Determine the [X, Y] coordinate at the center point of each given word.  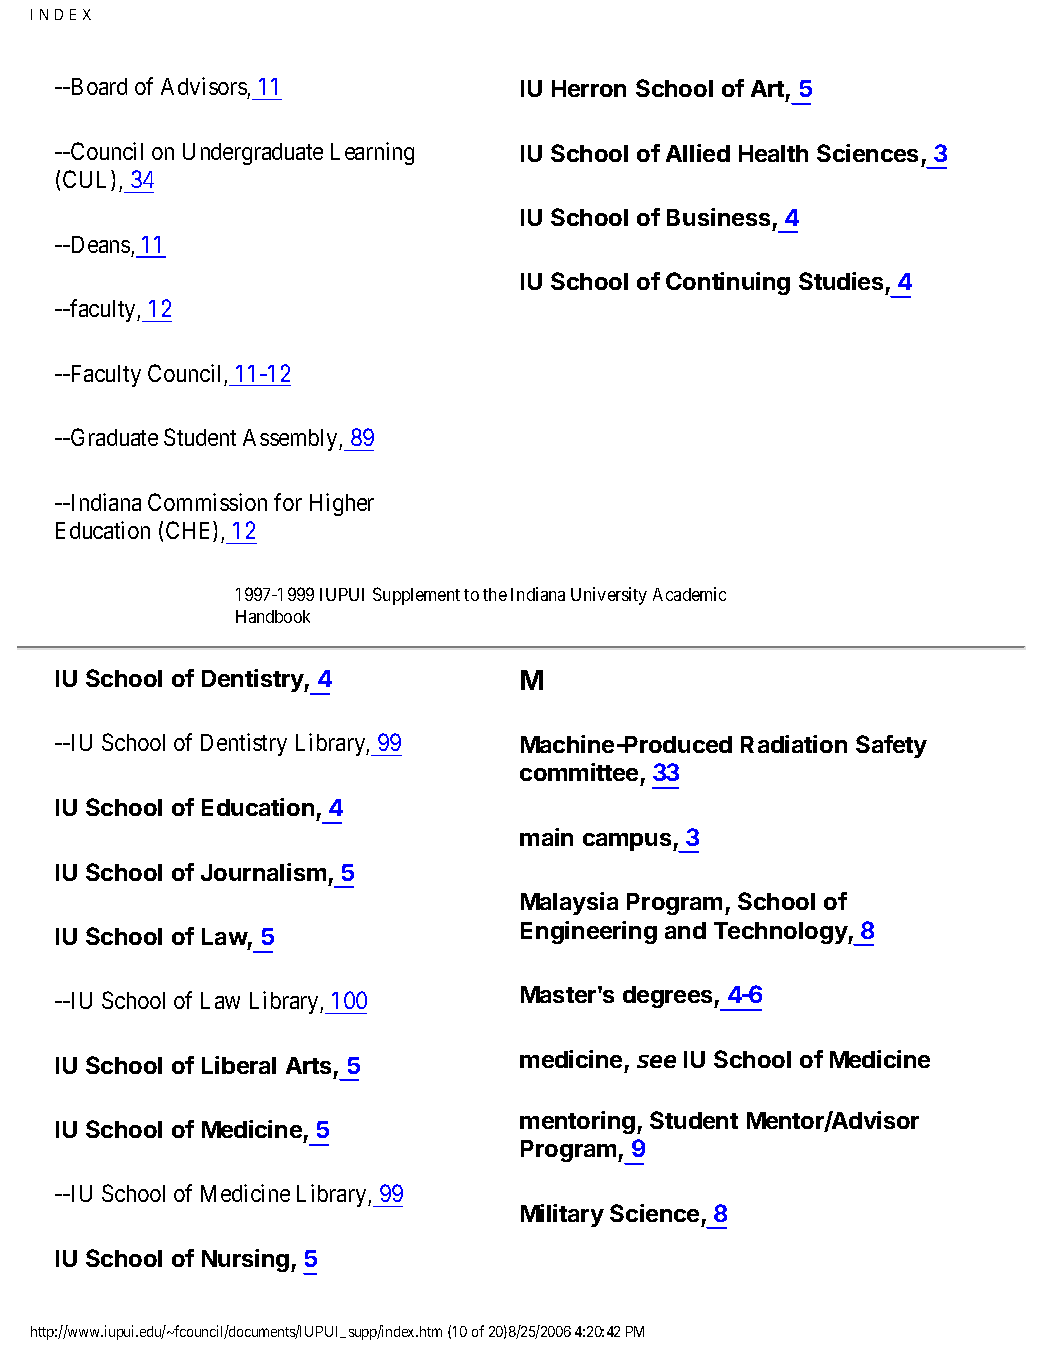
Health [773, 153]
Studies [841, 281]
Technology [781, 933]
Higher [342, 504]
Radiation [794, 744]
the [495, 594]
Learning [372, 153]
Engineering [589, 932]
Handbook [273, 616]
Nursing [247, 1260]
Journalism [263, 872]
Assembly [291, 440]
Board [97, 86]
